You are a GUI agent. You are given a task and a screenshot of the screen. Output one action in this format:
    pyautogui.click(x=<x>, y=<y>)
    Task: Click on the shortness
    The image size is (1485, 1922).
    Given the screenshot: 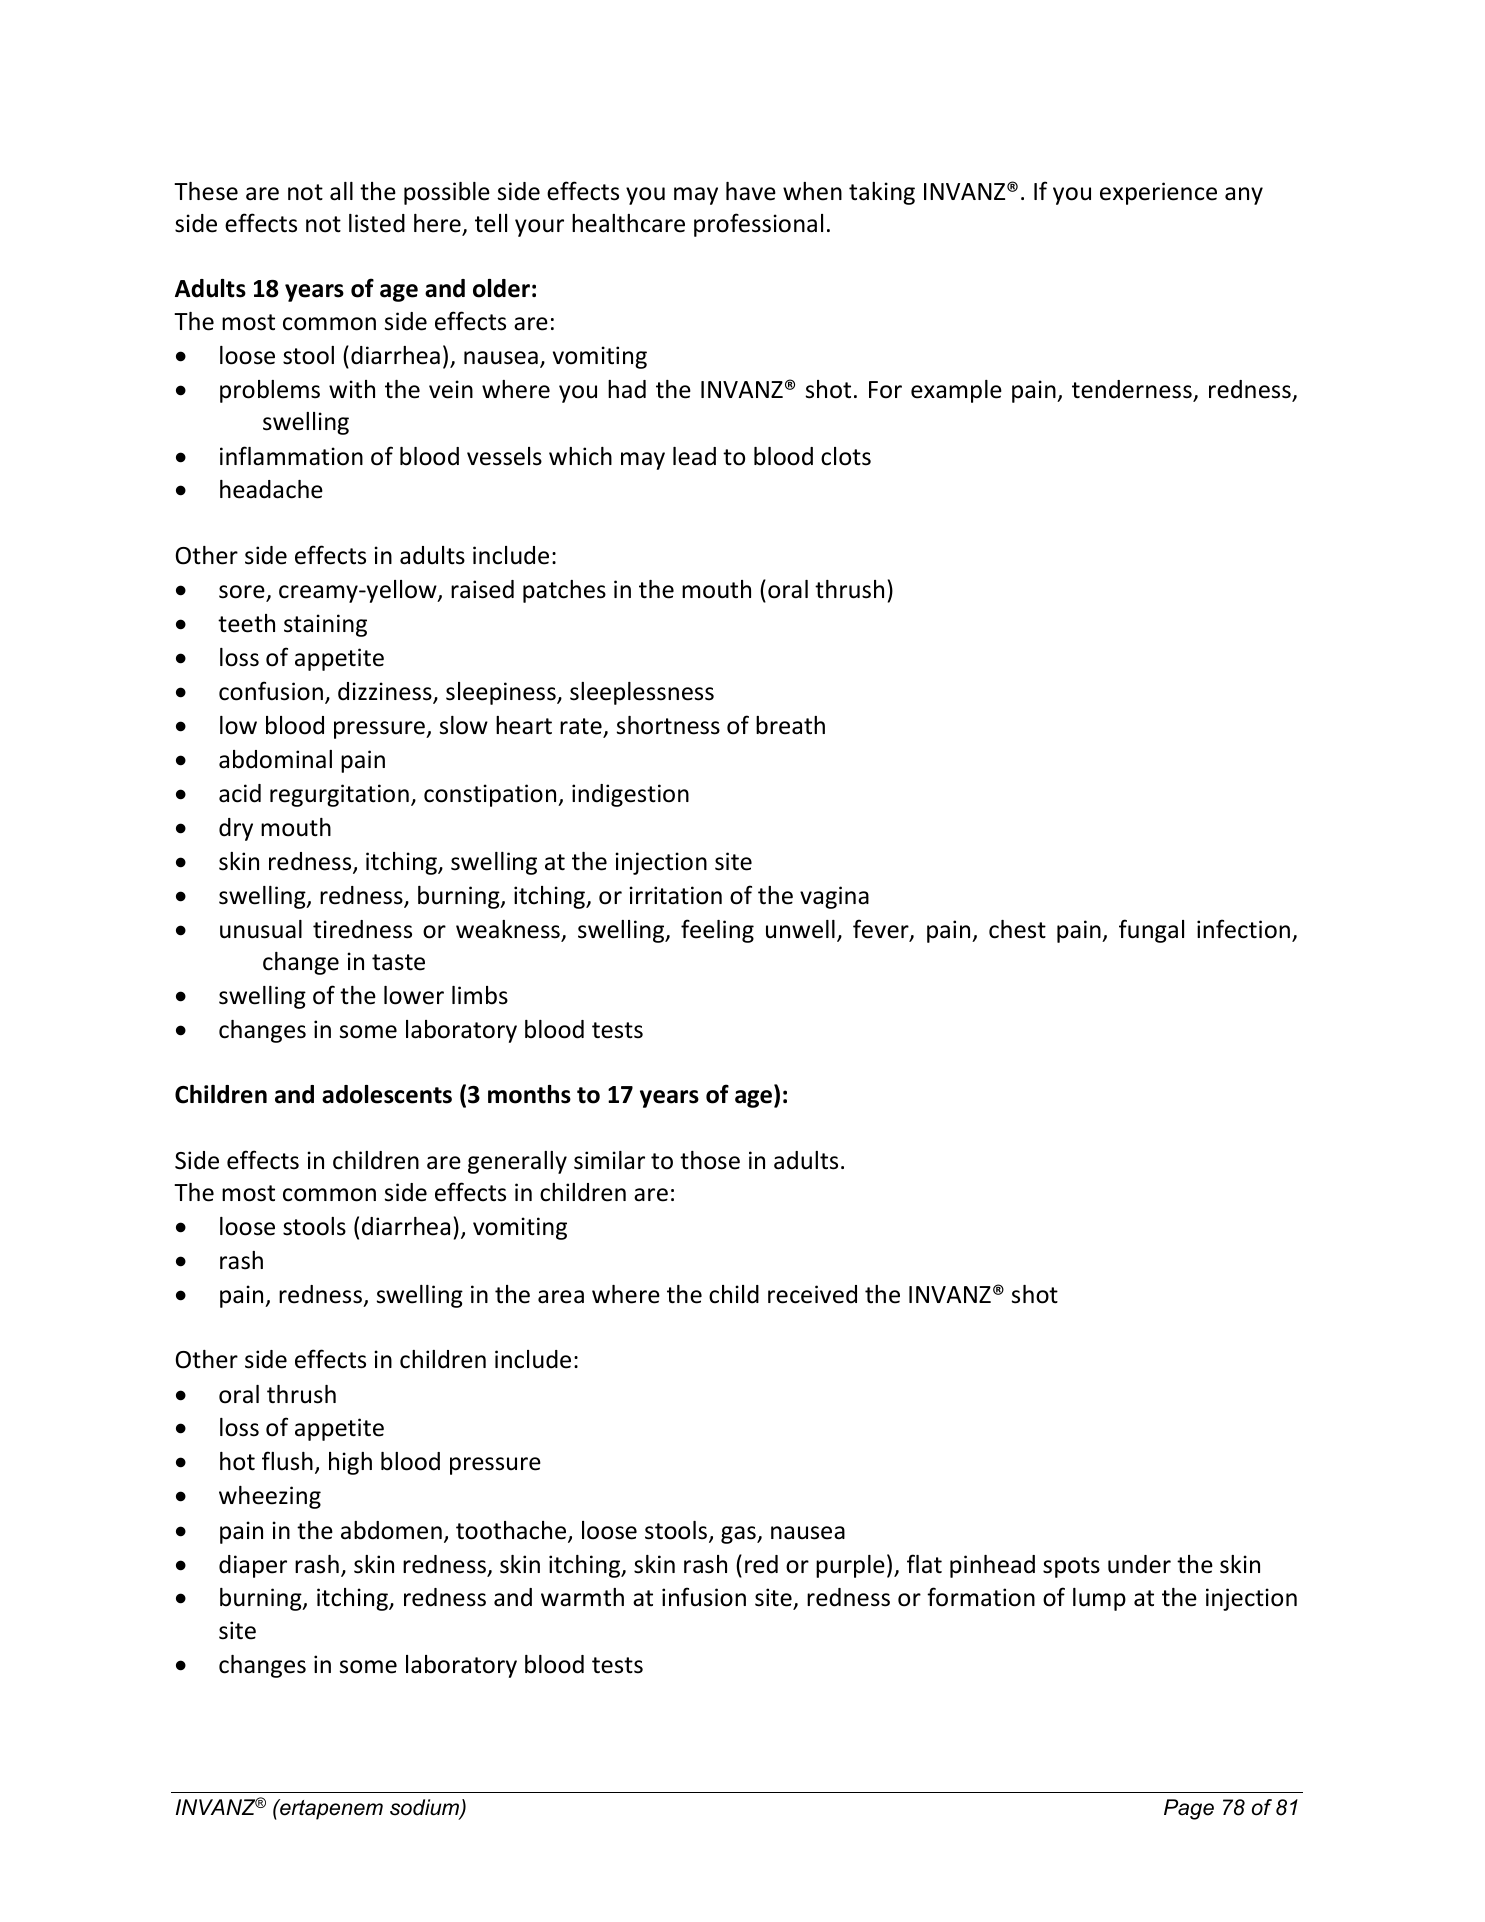 What is the action you would take?
    pyautogui.click(x=668, y=725)
